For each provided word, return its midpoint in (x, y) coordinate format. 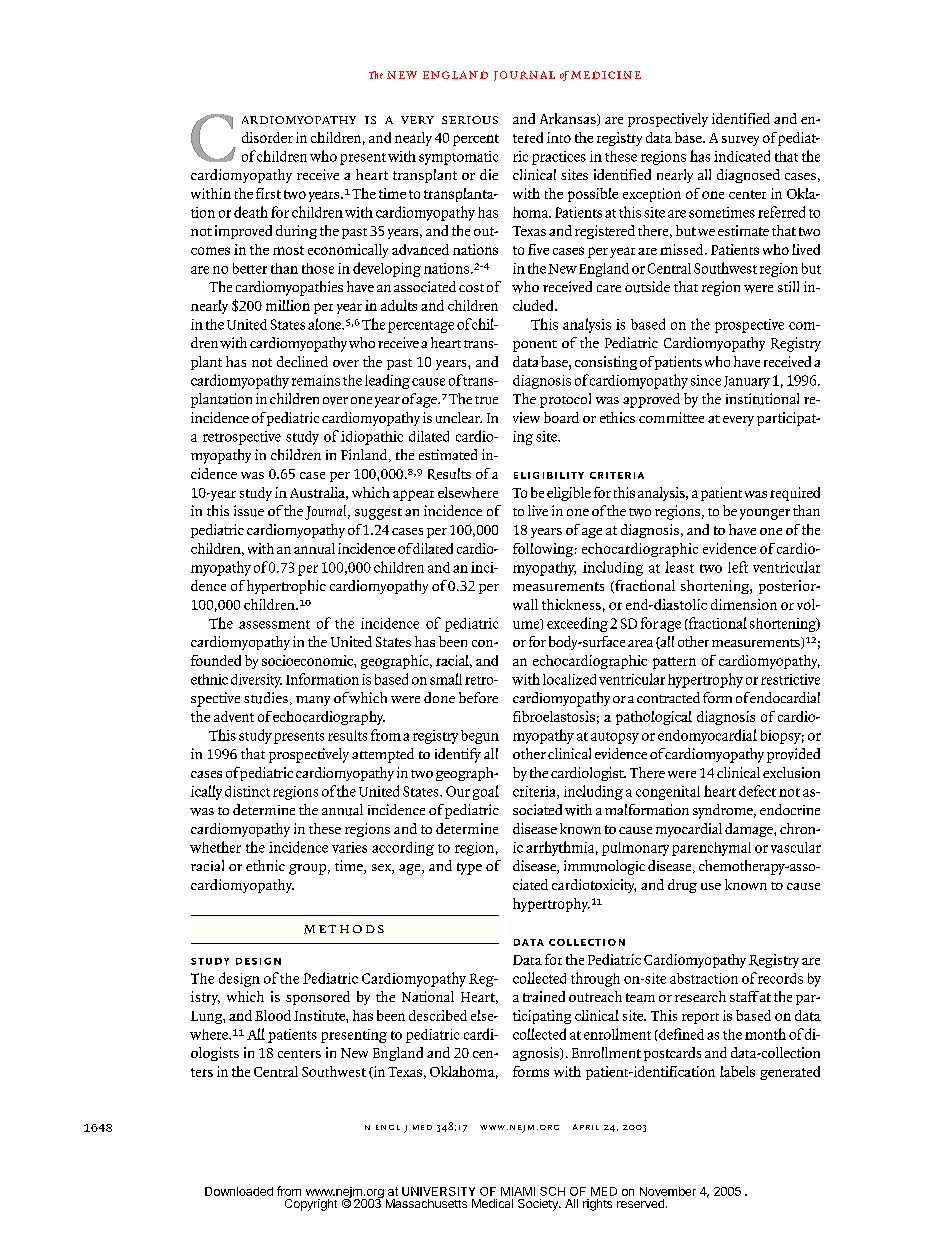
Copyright (311, 1205)
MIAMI (518, 1191)
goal (486, 792)
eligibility (549, 475)
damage (750, 830)
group (307, 869)
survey (740, 141)
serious (470, 120)
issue (249, 511)
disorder (267, 137)
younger (765, 514)
